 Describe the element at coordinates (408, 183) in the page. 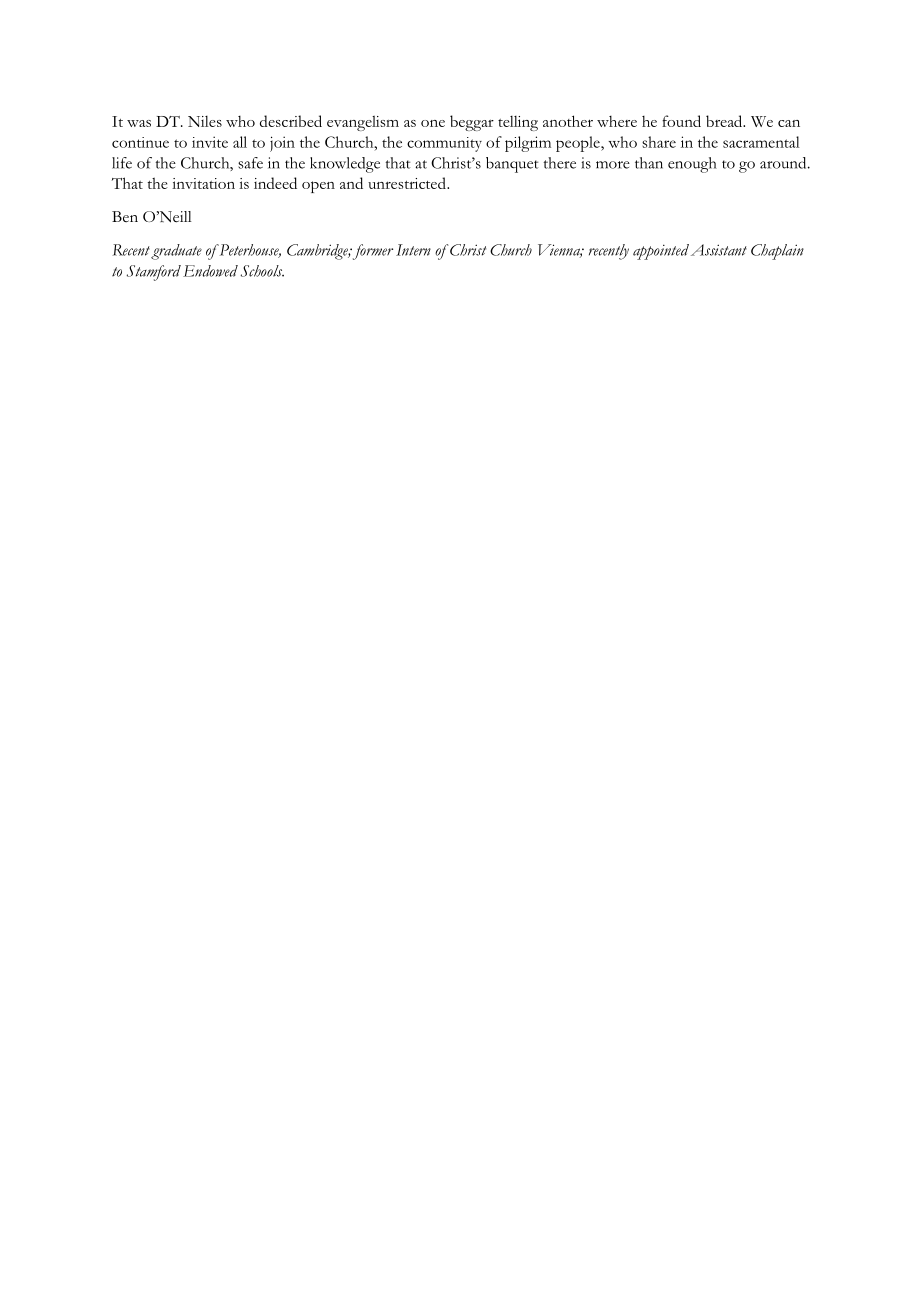

I see `unrestricted` at that location.
